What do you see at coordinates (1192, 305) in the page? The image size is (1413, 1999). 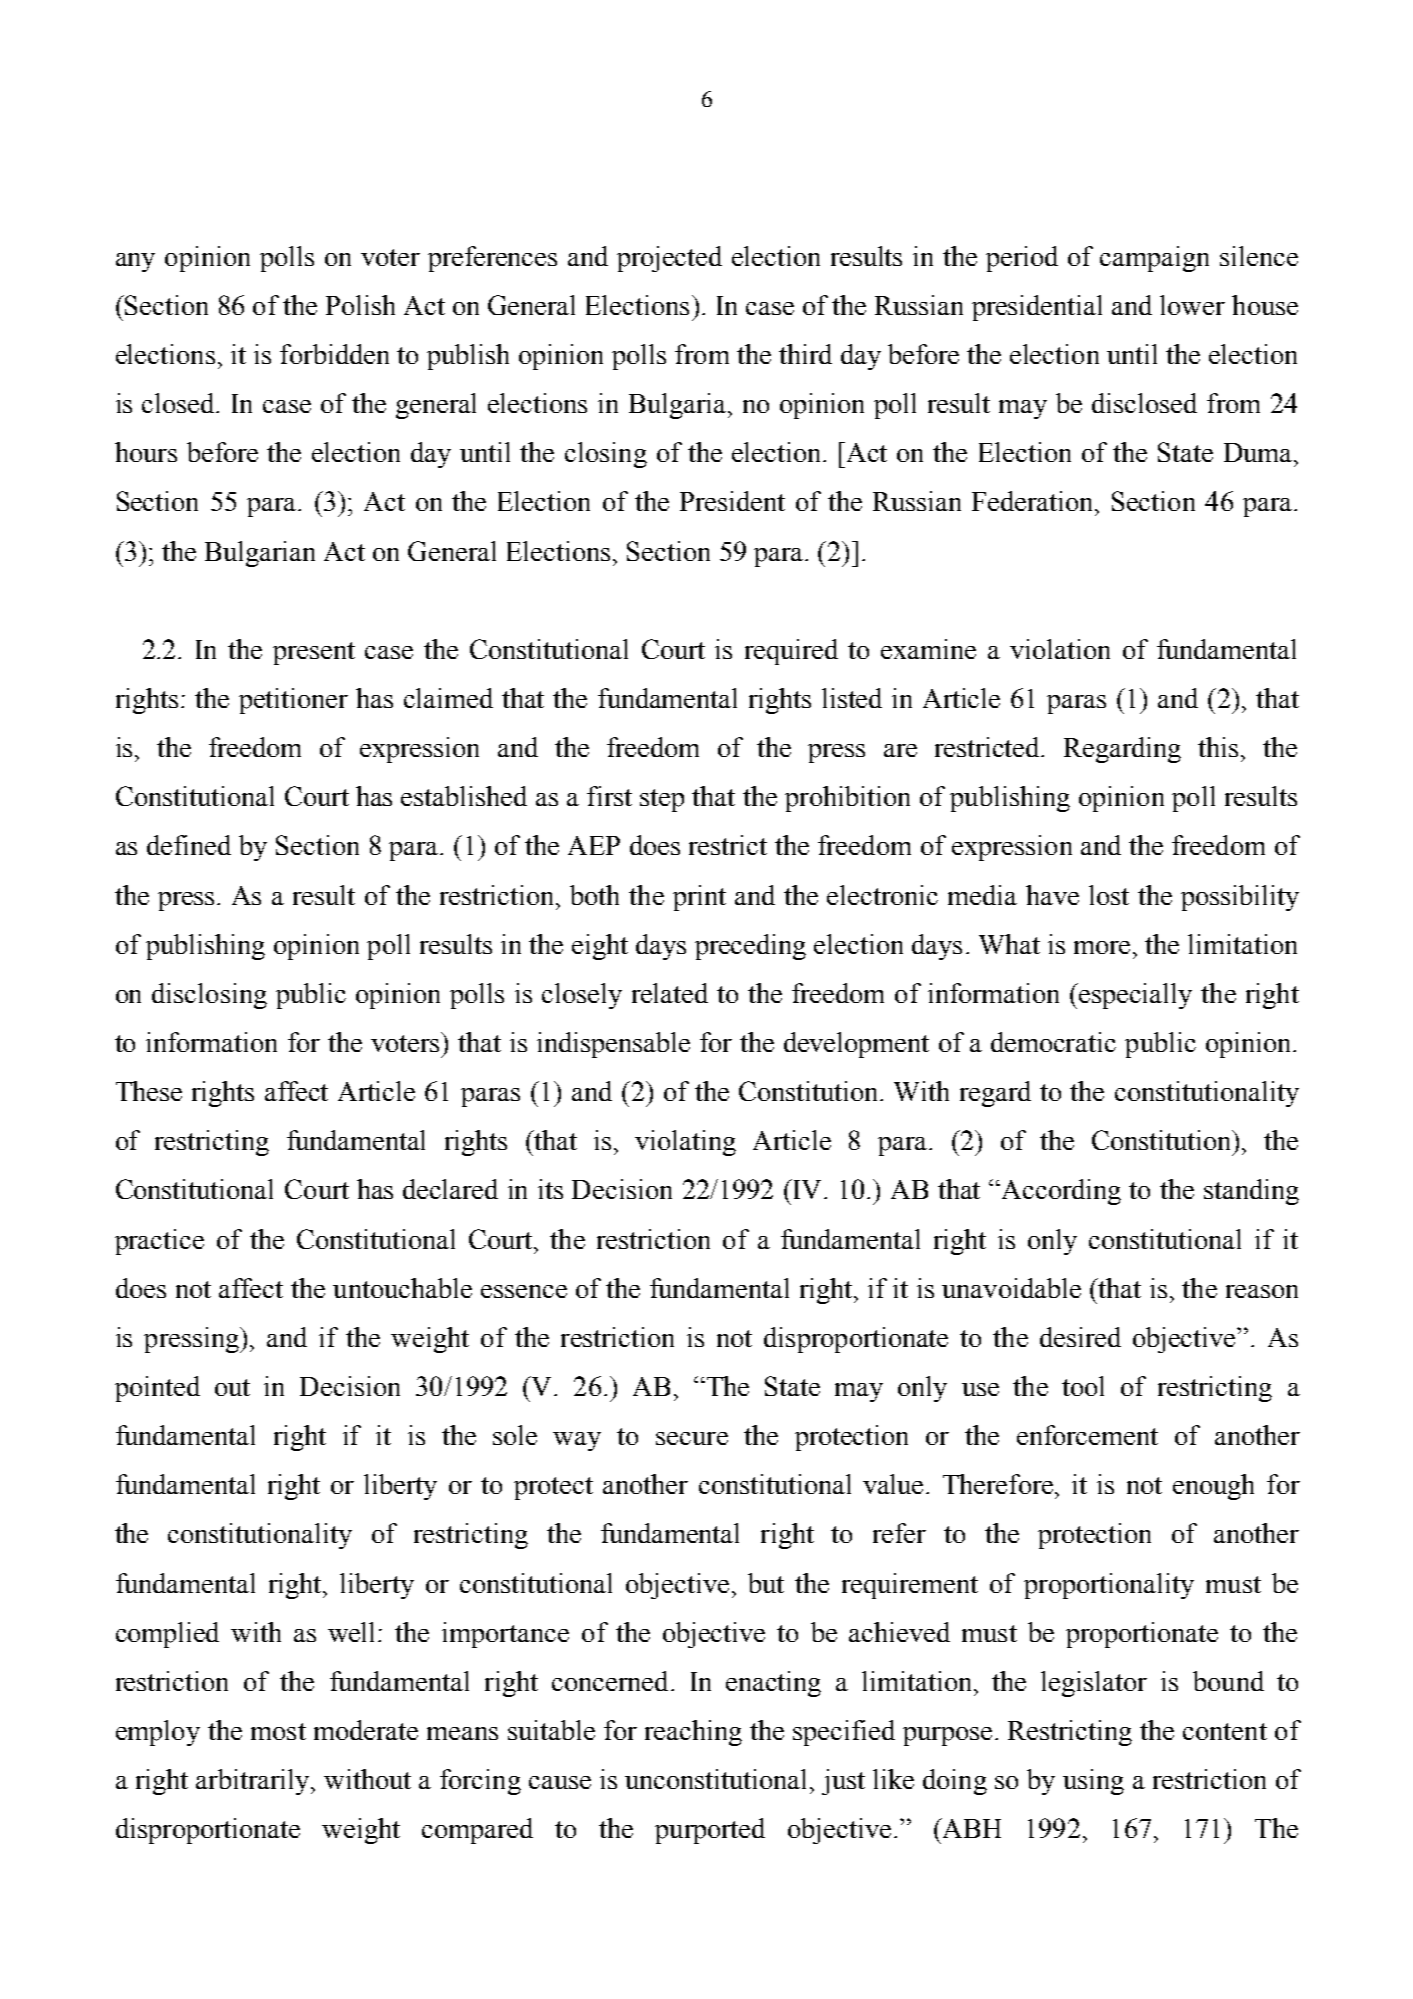 I see `lower` at bounding box center [1192, 305].
